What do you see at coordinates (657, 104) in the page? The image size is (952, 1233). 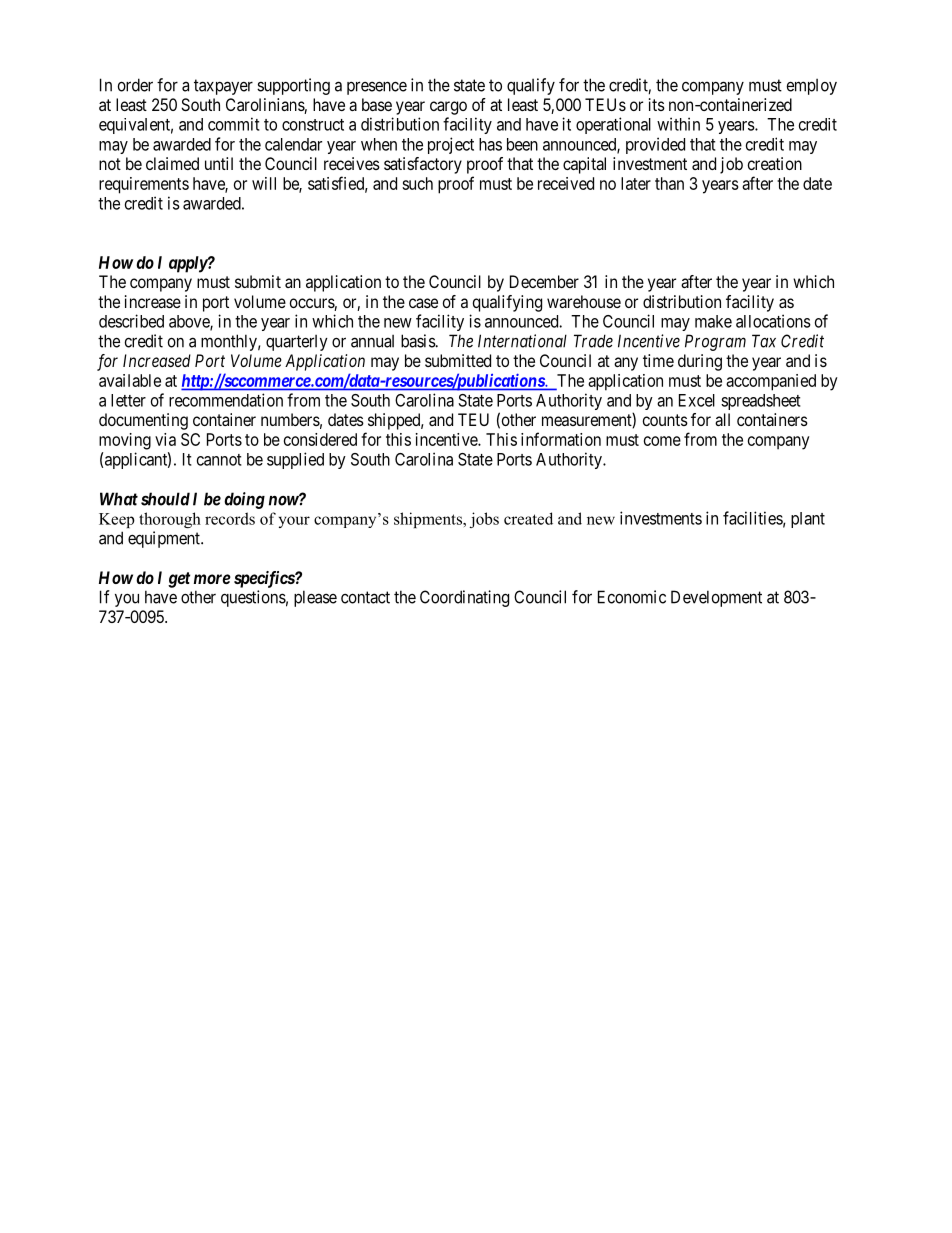 I see `its` at bounding box center [657, 104].
